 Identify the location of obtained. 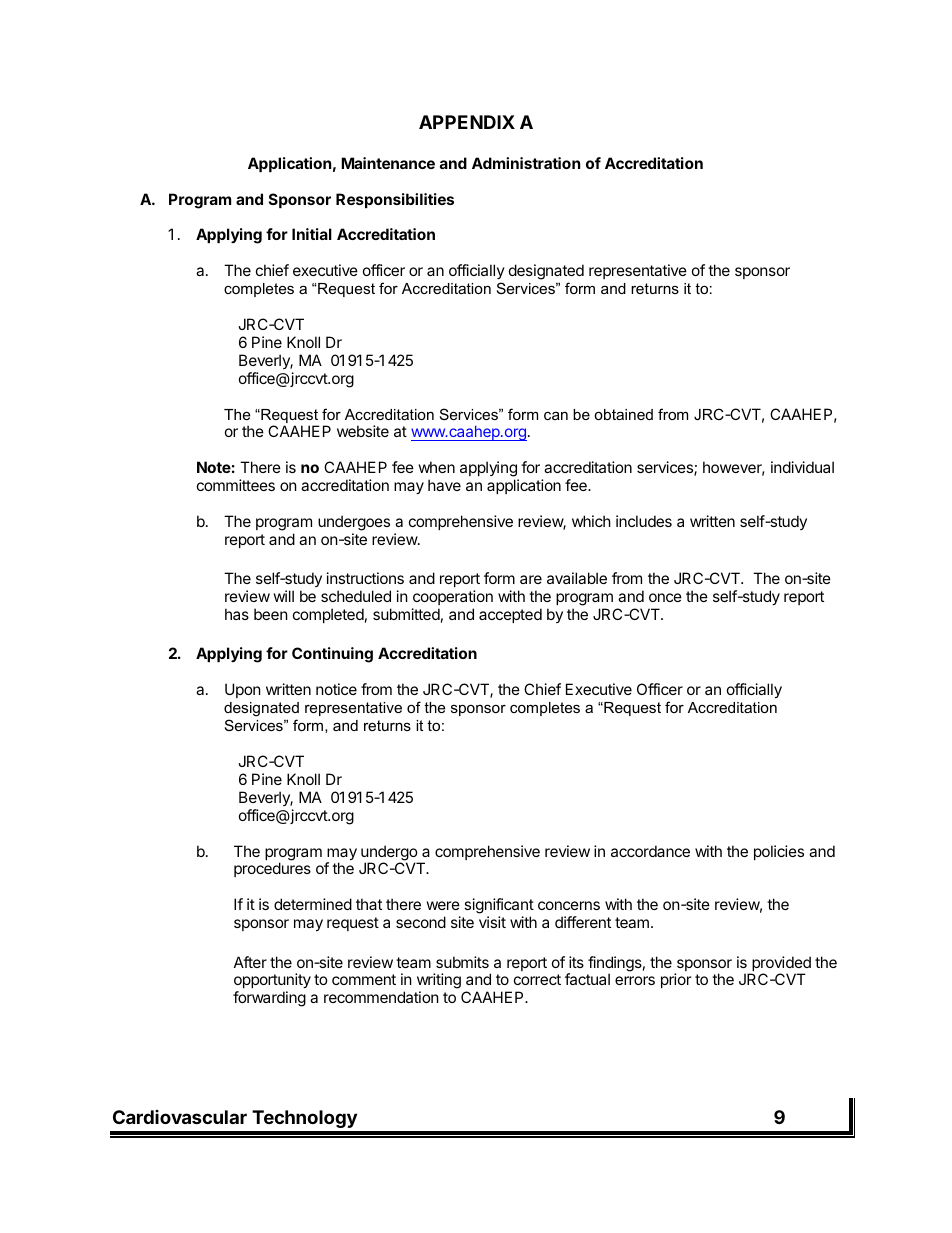
(623, 414).
